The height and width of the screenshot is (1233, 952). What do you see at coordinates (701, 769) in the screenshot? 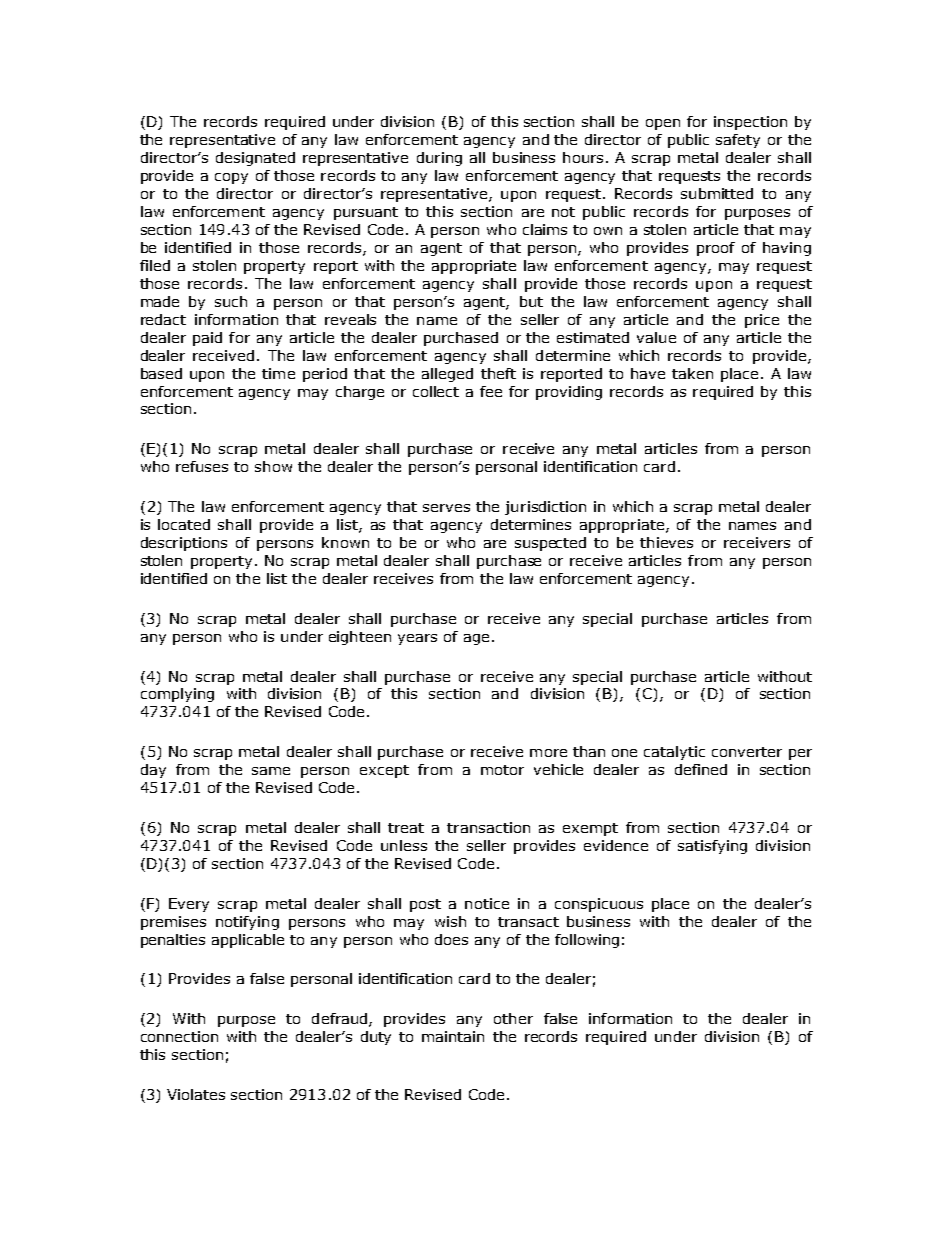
I see `defined` at bounding box center [701, 769].
